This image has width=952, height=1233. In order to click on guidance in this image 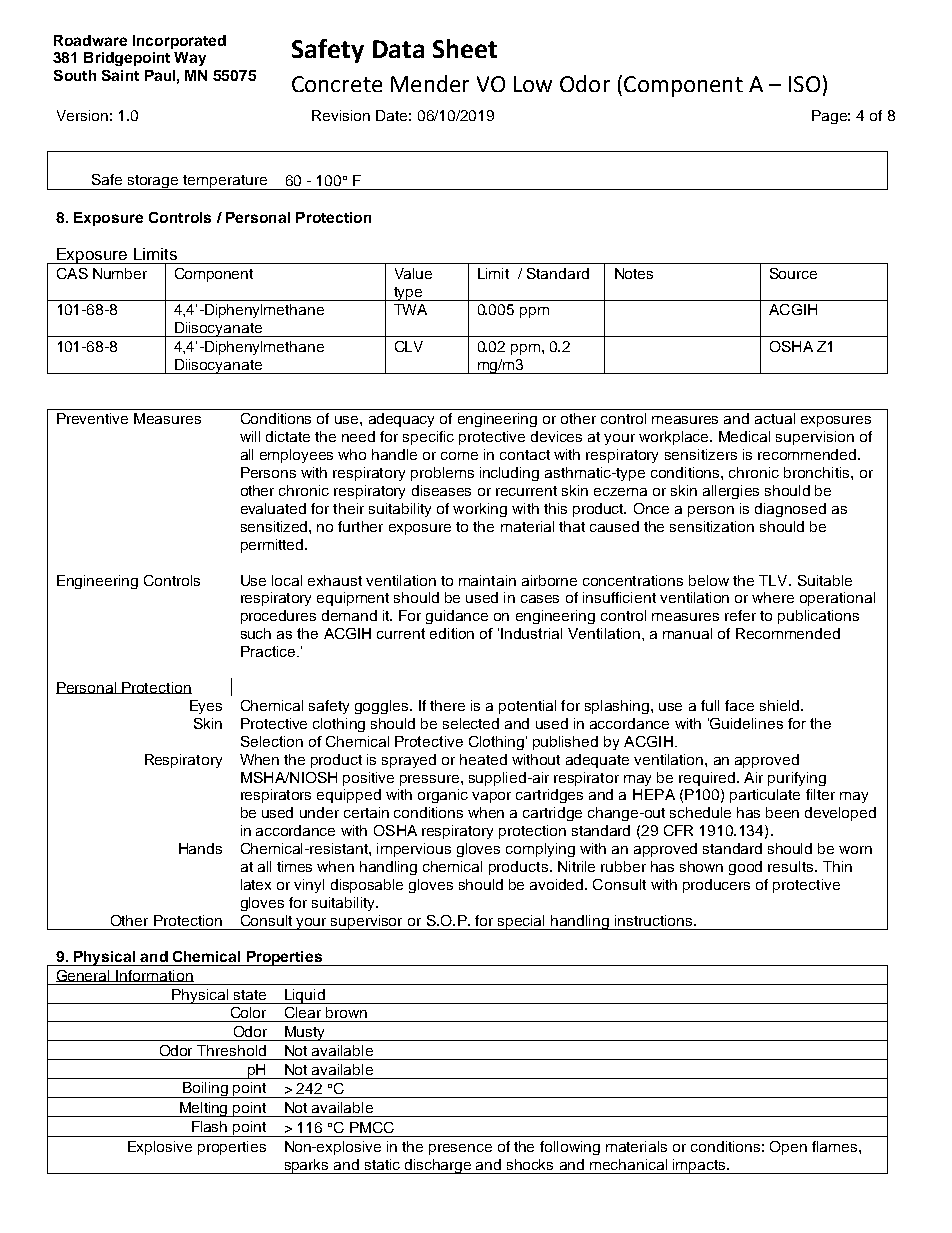, I will do `click(457, 617)`.
